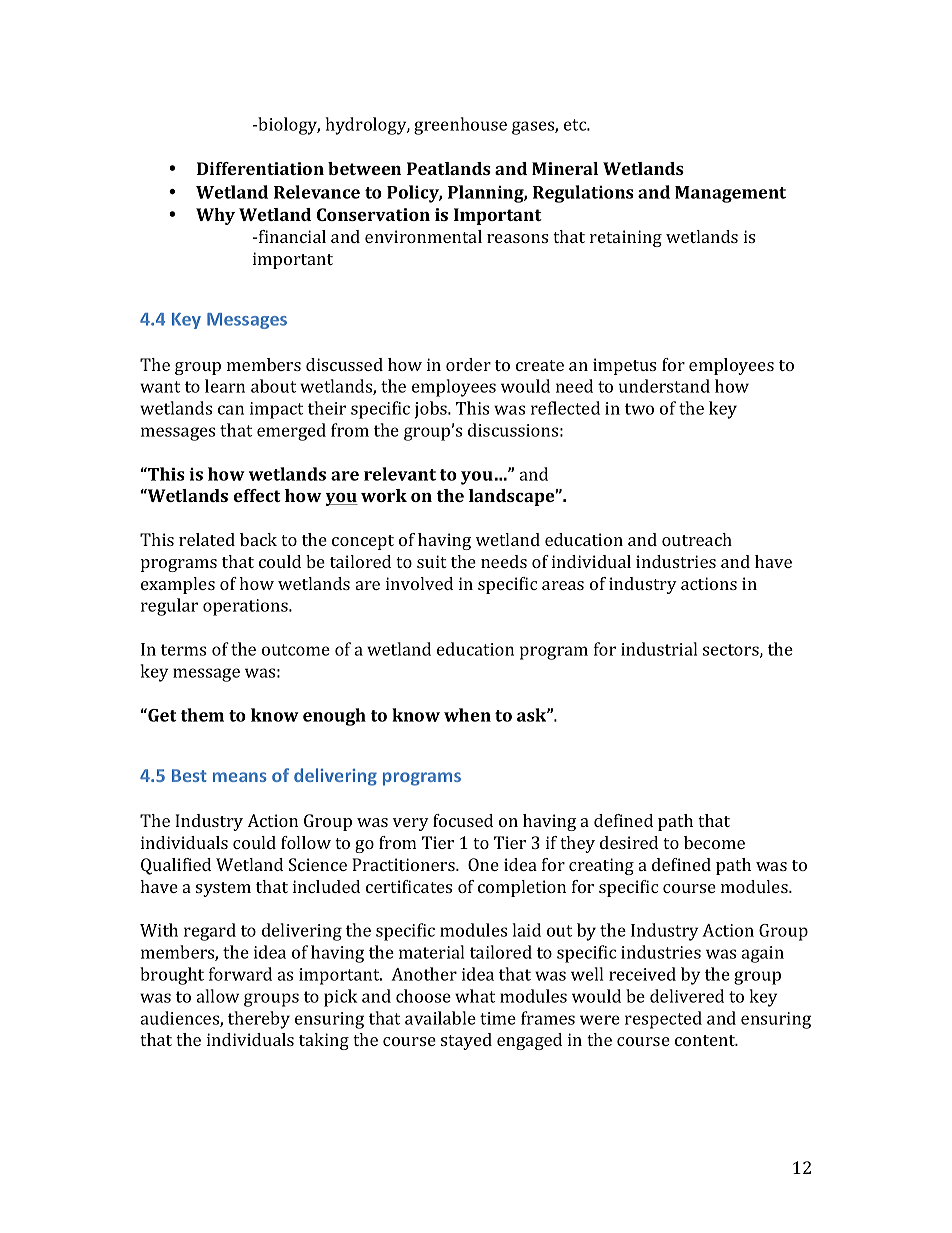 The width and height of the document is (952, 1233). What do you see at coordinates (730, 194) in the document?
I see `Management` at bounding box center [730, 194].
